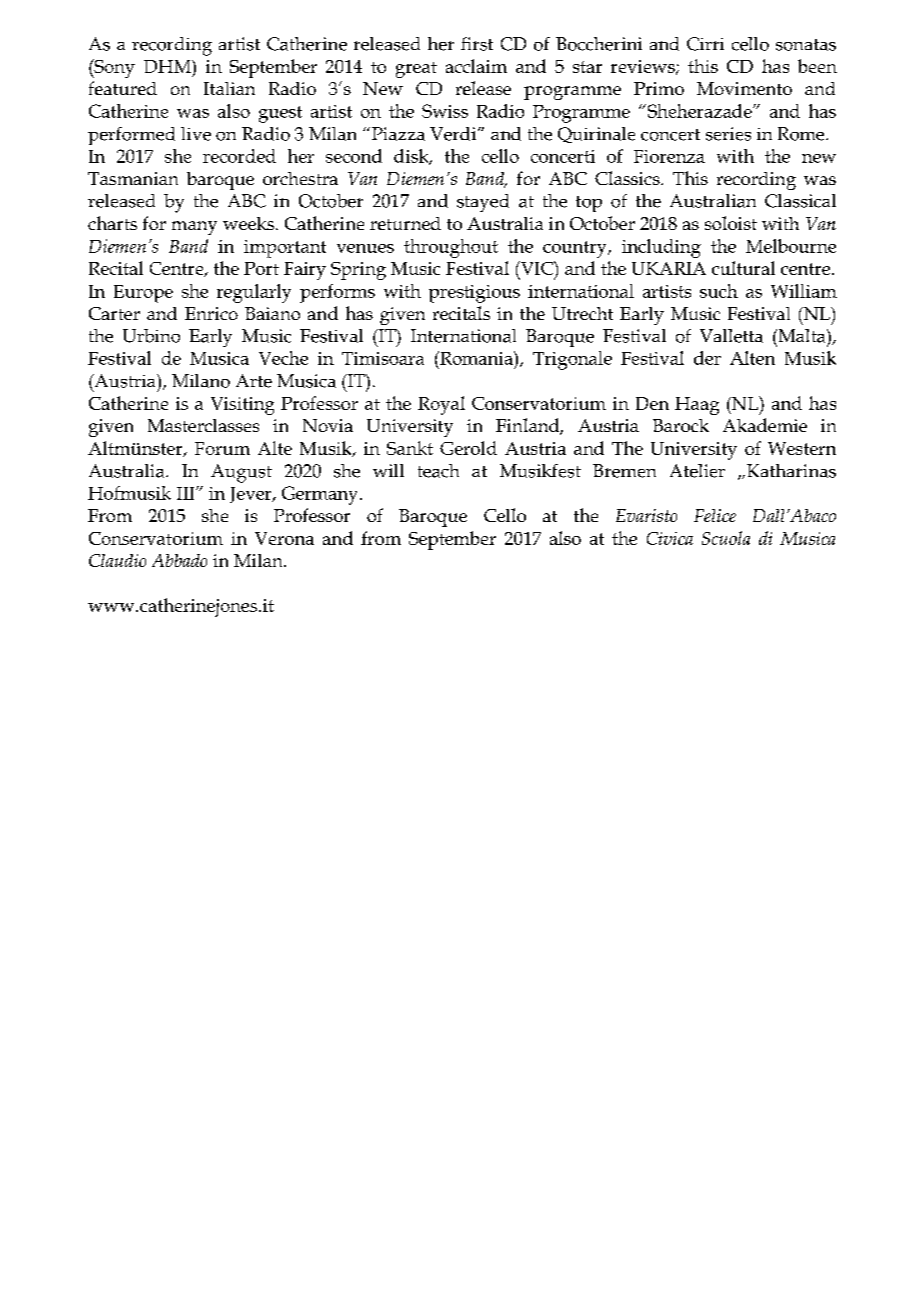 The width and height of the page is (924, 1308). Describe the element at coordinates (476, 66) in the page. I see `acclaim` at that location.
